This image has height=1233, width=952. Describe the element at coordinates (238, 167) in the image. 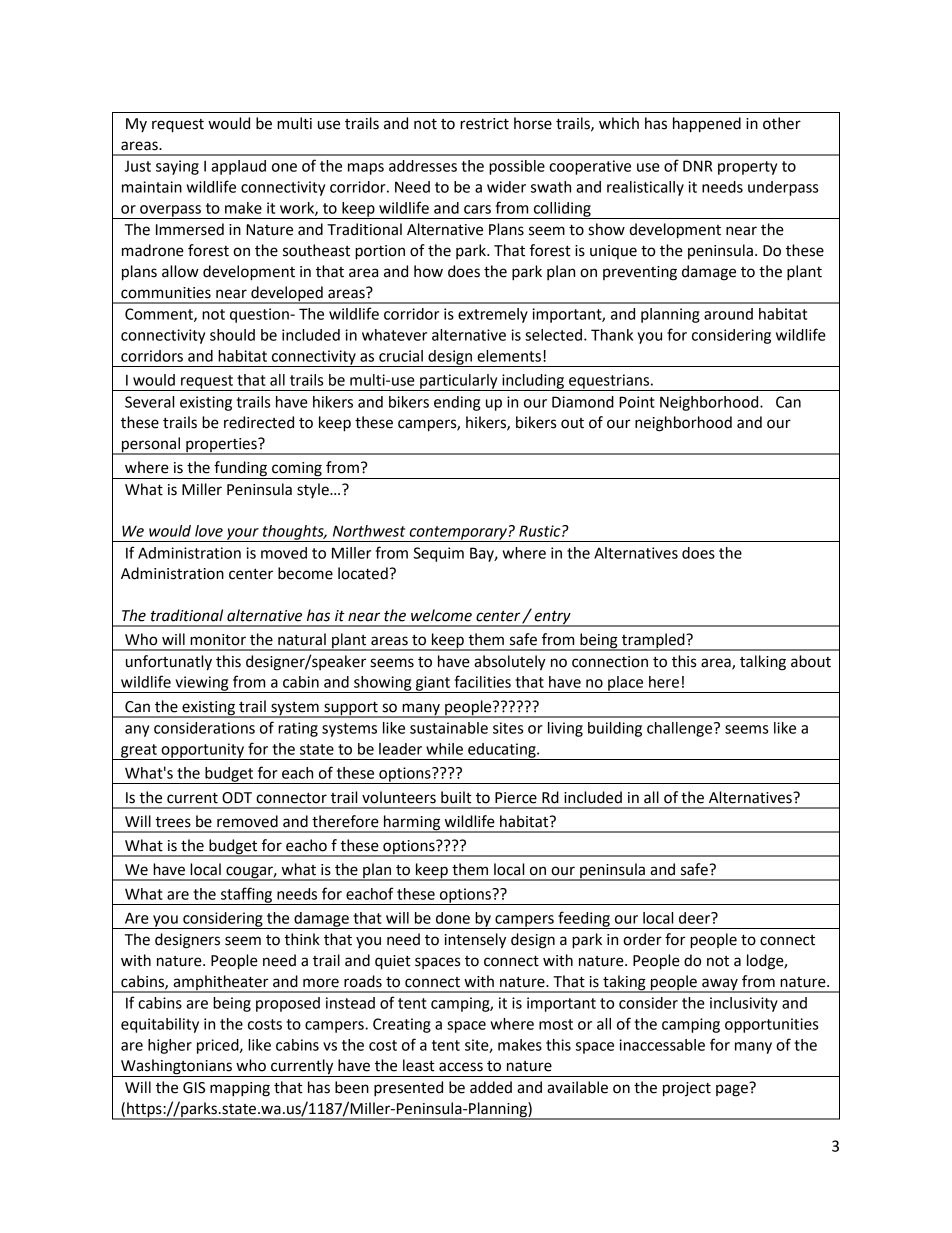

I see `applaud` at that location.
